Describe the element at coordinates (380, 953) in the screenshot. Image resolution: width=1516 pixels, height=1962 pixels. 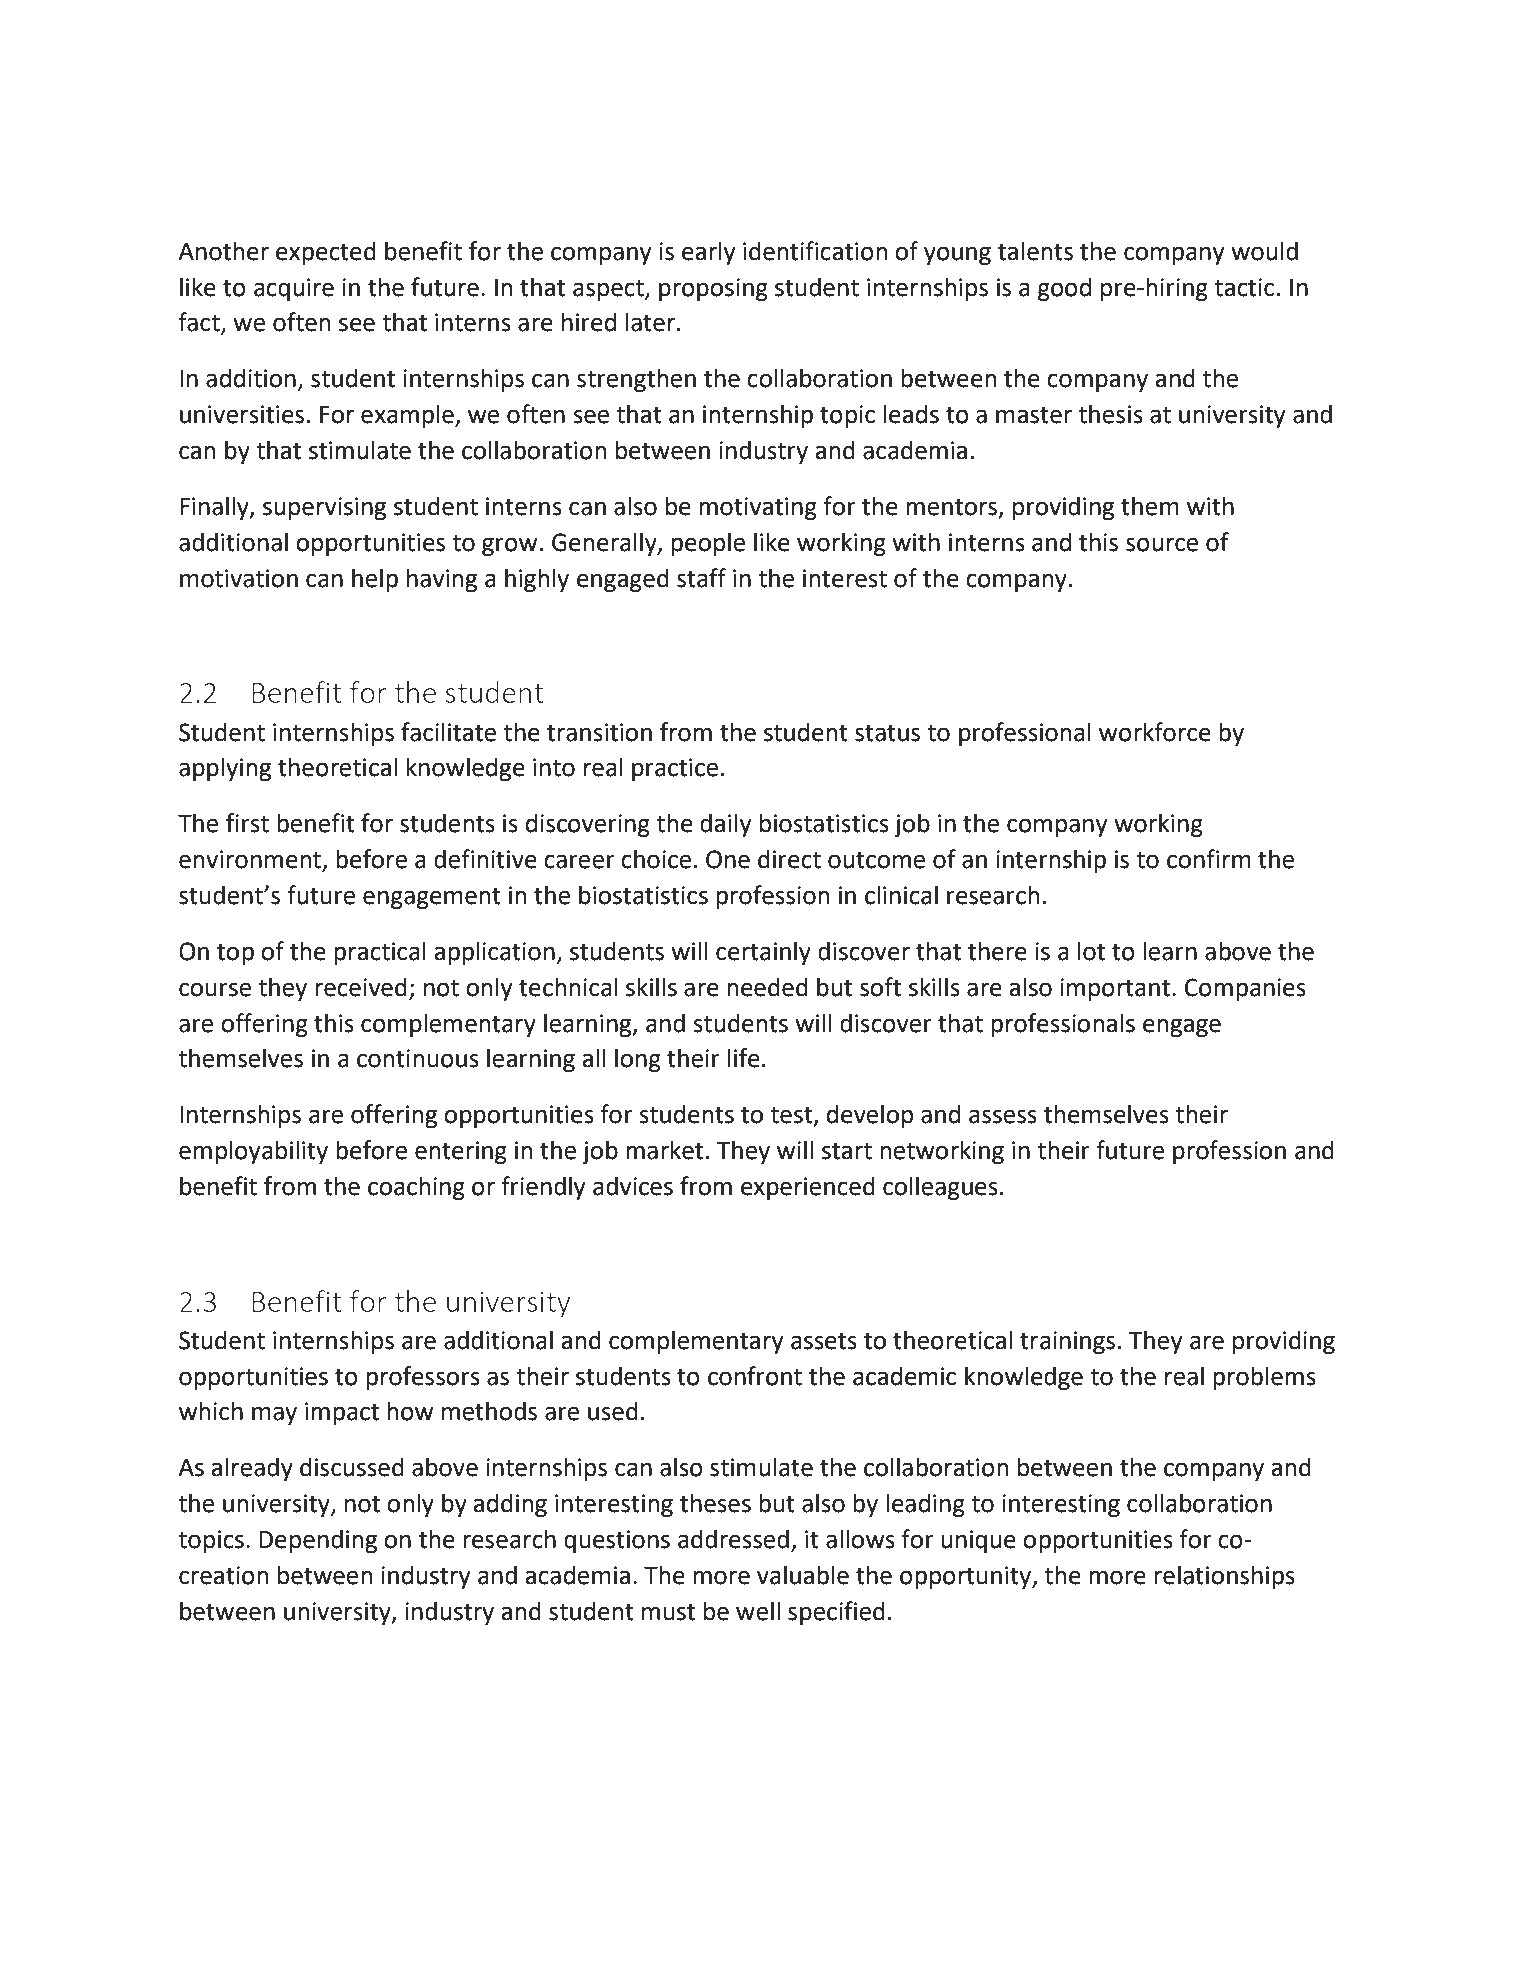
I see `practical` at that location.
